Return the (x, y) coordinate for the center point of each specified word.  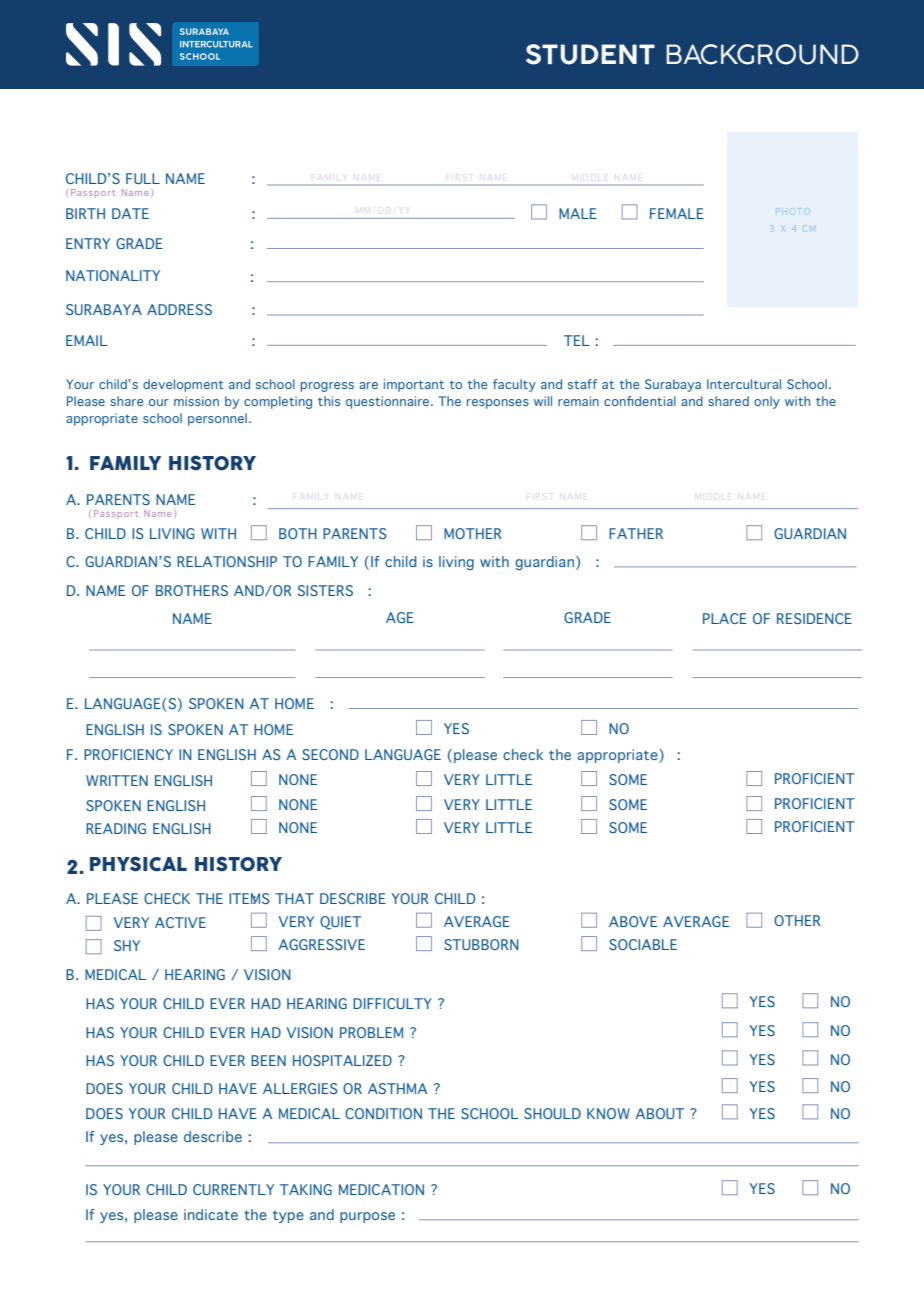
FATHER (636, 533)
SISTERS (325, 590)
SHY (127, 945)
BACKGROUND (762, 54)
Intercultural (744, 384)
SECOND (330, 754)
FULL (143, 178)
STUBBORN (481, 944)
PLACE (725, 618)
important (414, 385)
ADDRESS (179, 309)
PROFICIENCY (128, 754)
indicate (211, 1214)
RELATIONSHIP (227, 561)
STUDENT (590, 54)
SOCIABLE (643, 944)
